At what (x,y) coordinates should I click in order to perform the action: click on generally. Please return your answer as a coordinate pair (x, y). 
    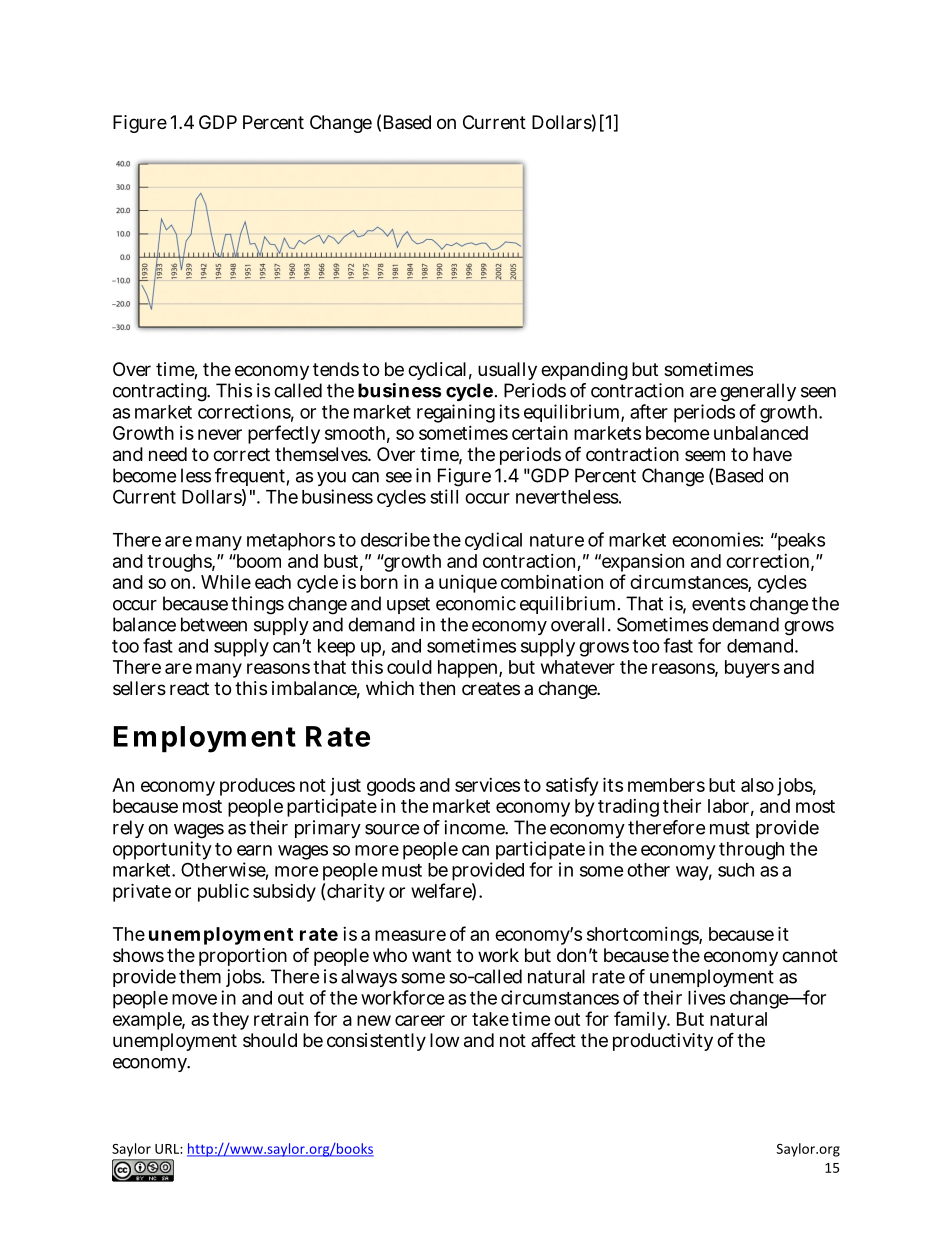
    Looking at the image, I should click on (758, 394).
